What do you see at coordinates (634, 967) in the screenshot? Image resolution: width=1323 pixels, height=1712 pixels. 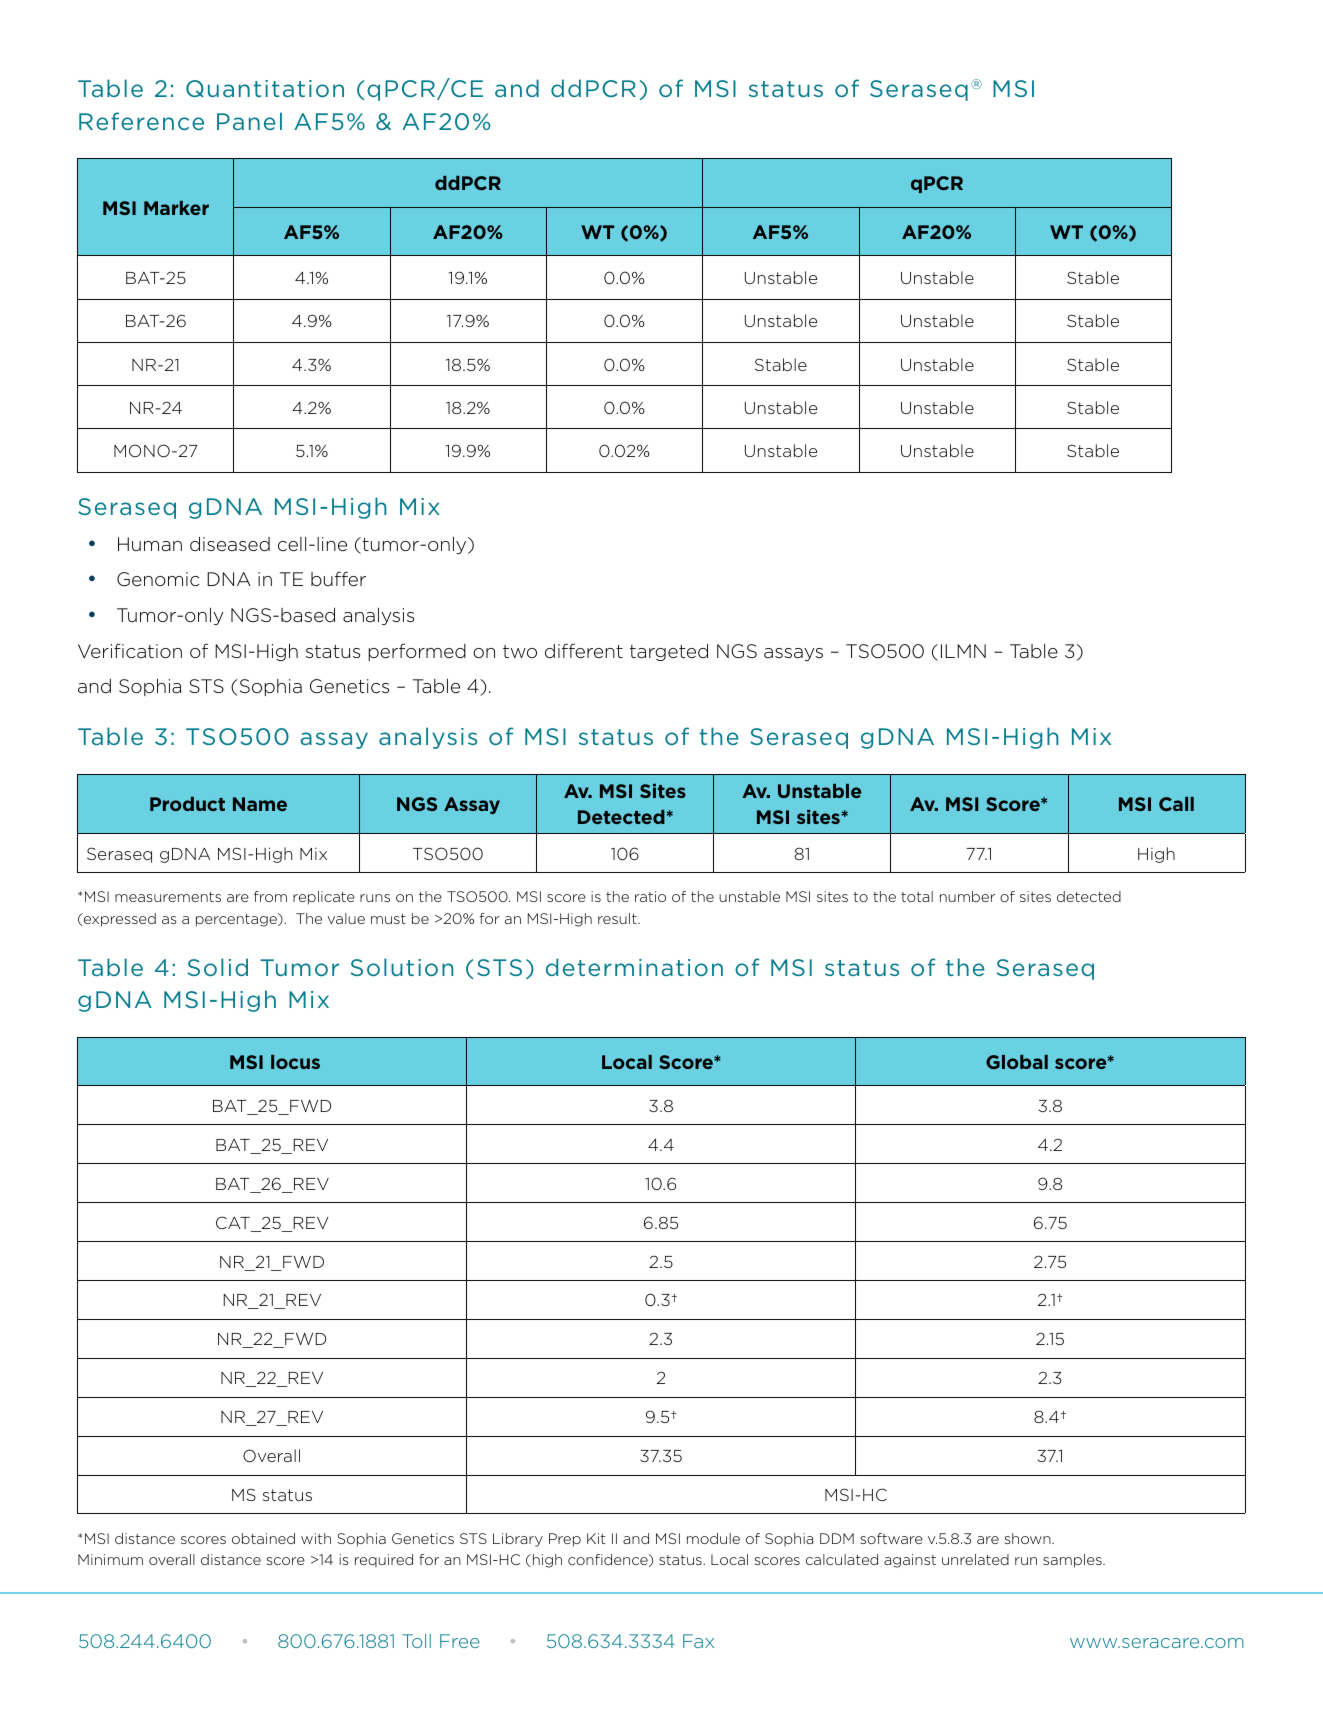 I see `determination` at bounding box center [634, 967].
